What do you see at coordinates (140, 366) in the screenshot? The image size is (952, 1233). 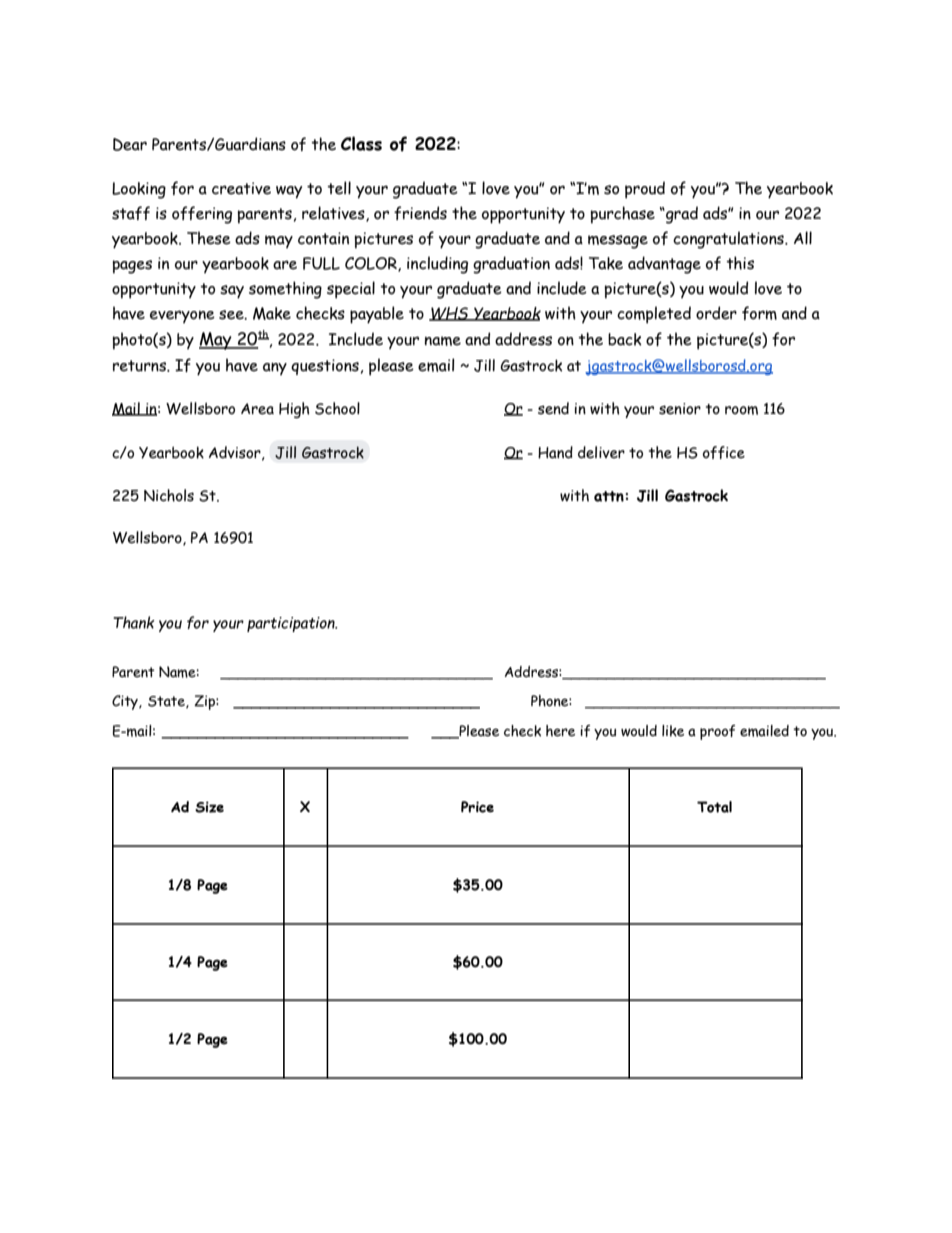 I see `returns` at bounding box center [140, 366].
